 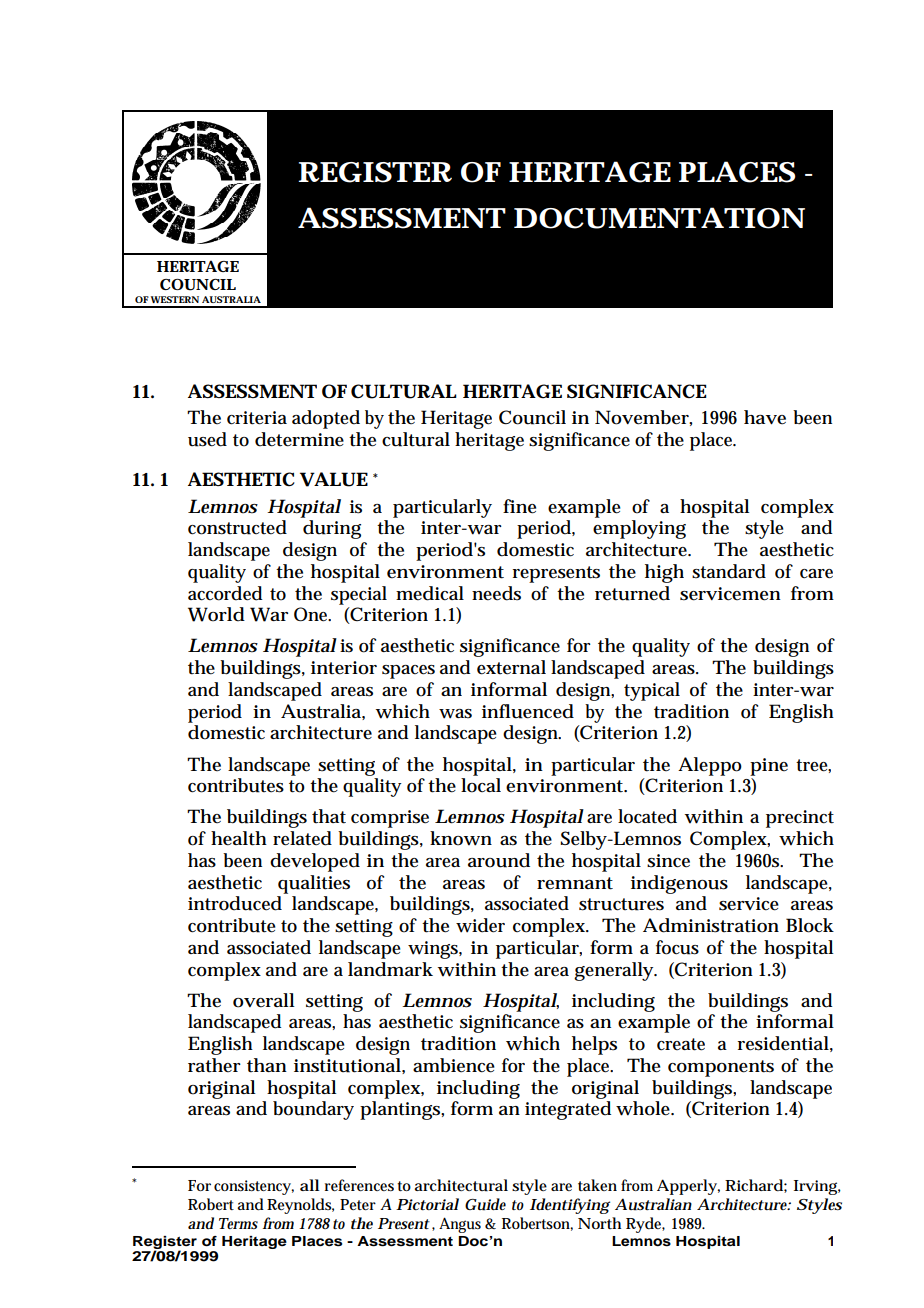 What do you see at coordinates (300, 1206) in the screenshot?
I see `Reynolds` at bounding box center [300, 1206].
